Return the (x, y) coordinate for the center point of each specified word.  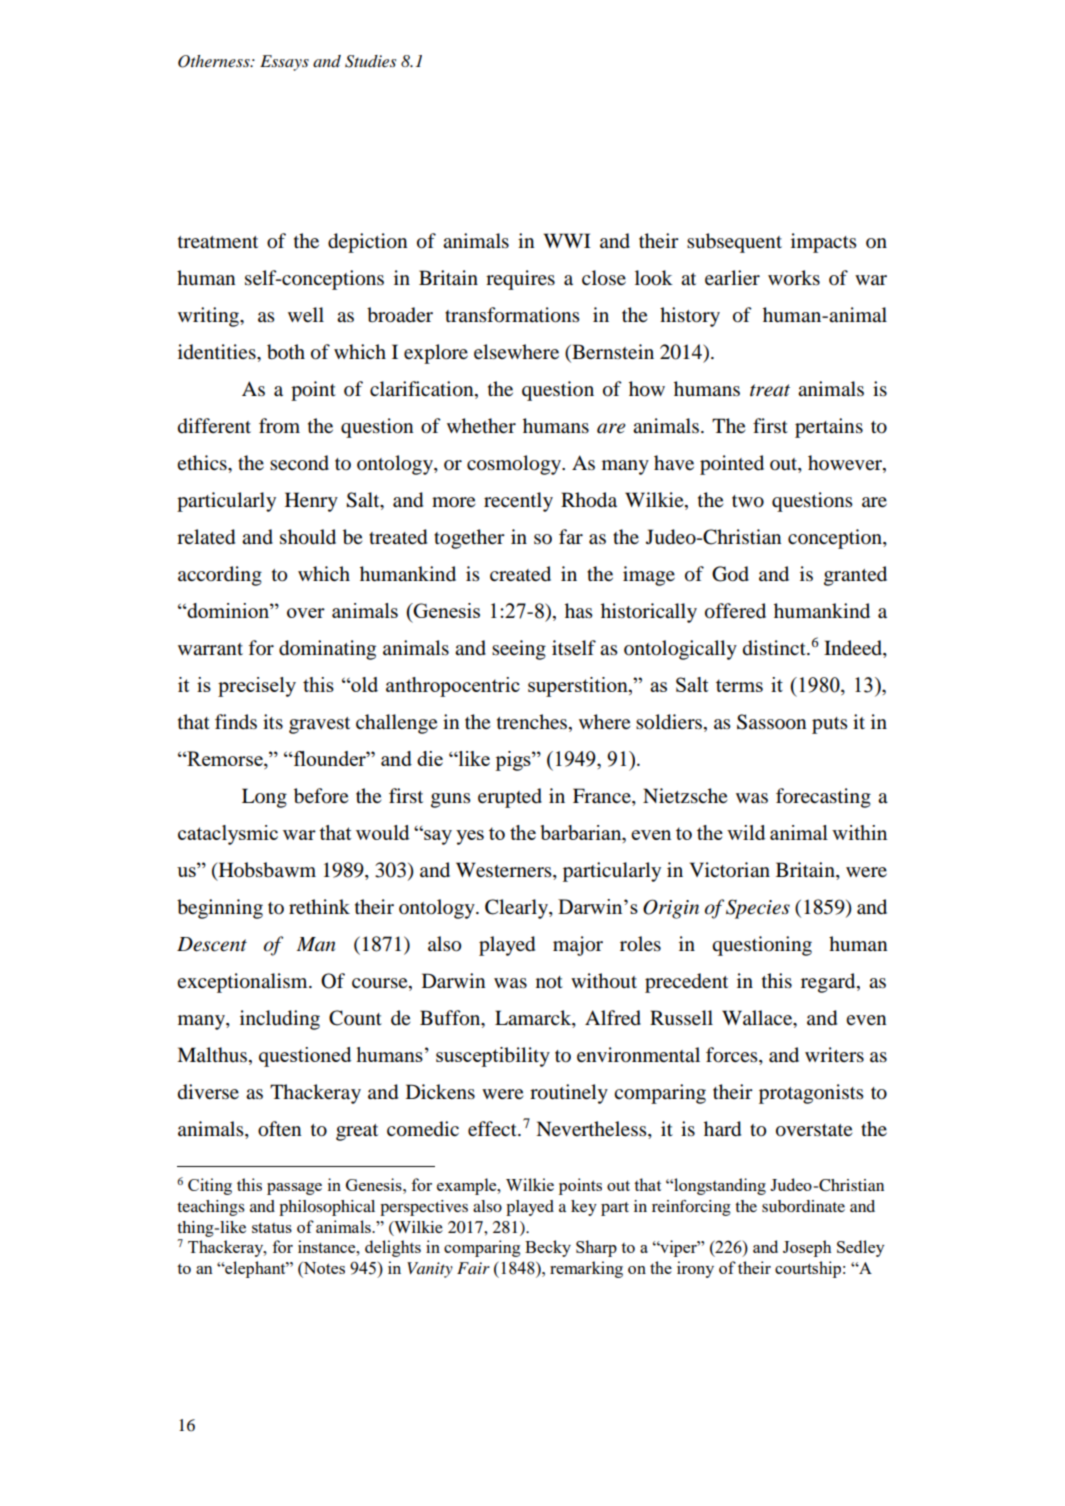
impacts (824, 243)
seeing (519, 650)
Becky (548, 1248)
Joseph (807, 1248)
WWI (567, 240)
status (272, 1227)
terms (739, 685)
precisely (257, 687)
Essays (284, 63)
